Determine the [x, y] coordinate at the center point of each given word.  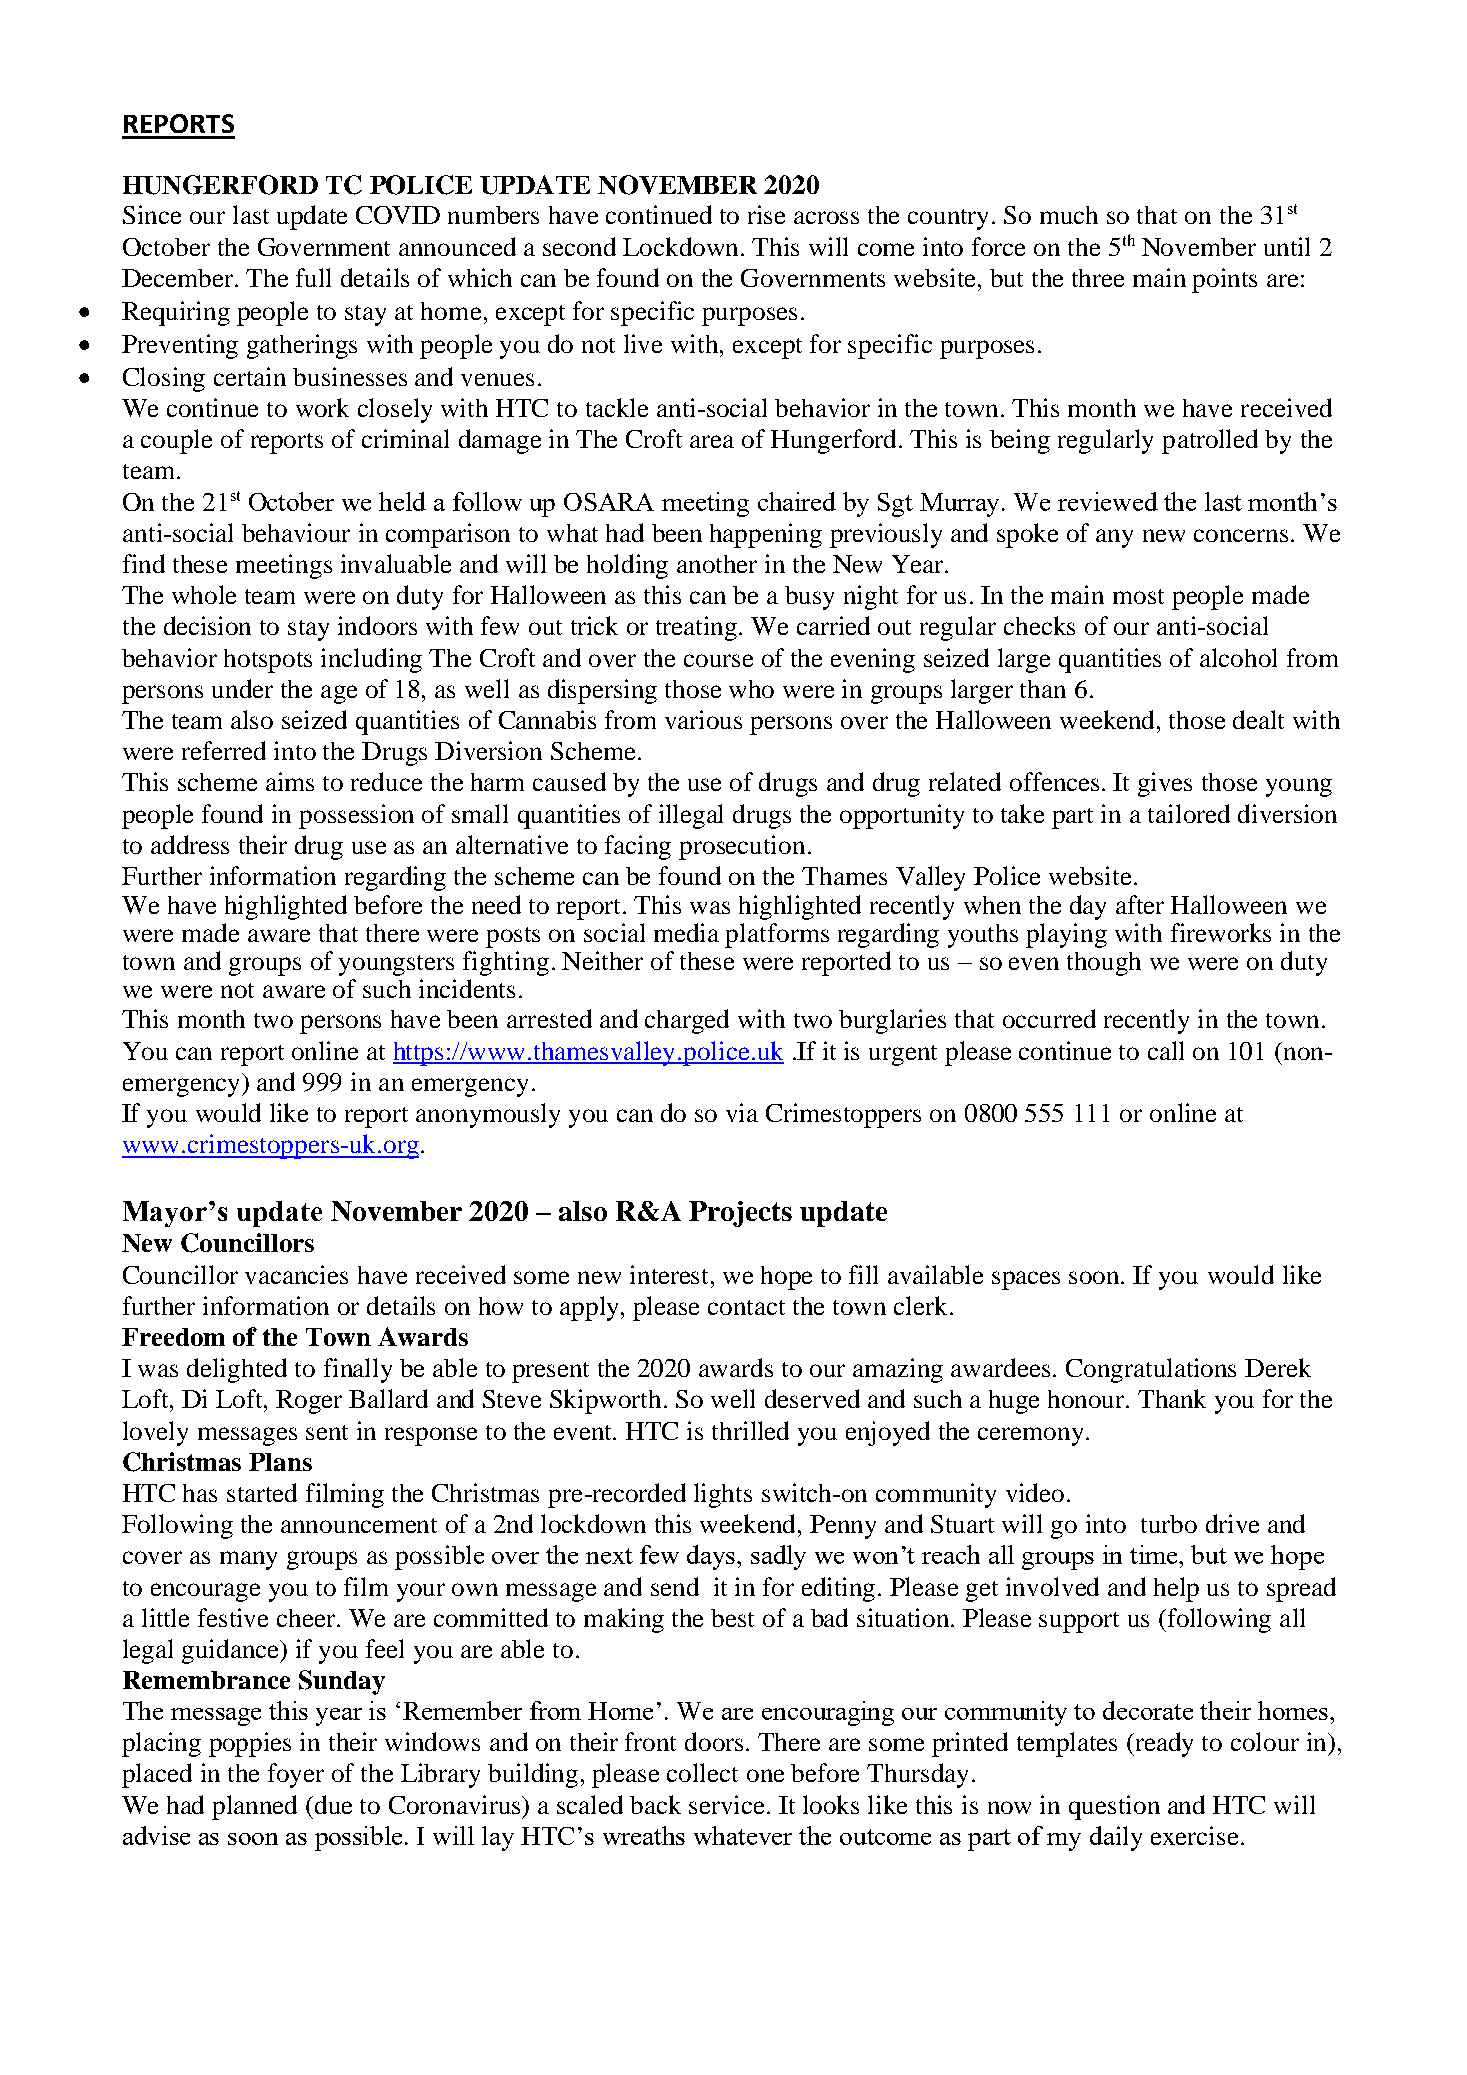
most [1138, 596]
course [718, 660]
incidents [467, 988]
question [1114, 1807]
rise [766, 214]
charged [687, 1021]
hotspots [268, 661]
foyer [296, 1775]
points [1224, 280]
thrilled [750, 1430]
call [1166, 1050]
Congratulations [1151, 1370]
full [313, 277]
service [728, 1804]
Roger [309, 1402]
